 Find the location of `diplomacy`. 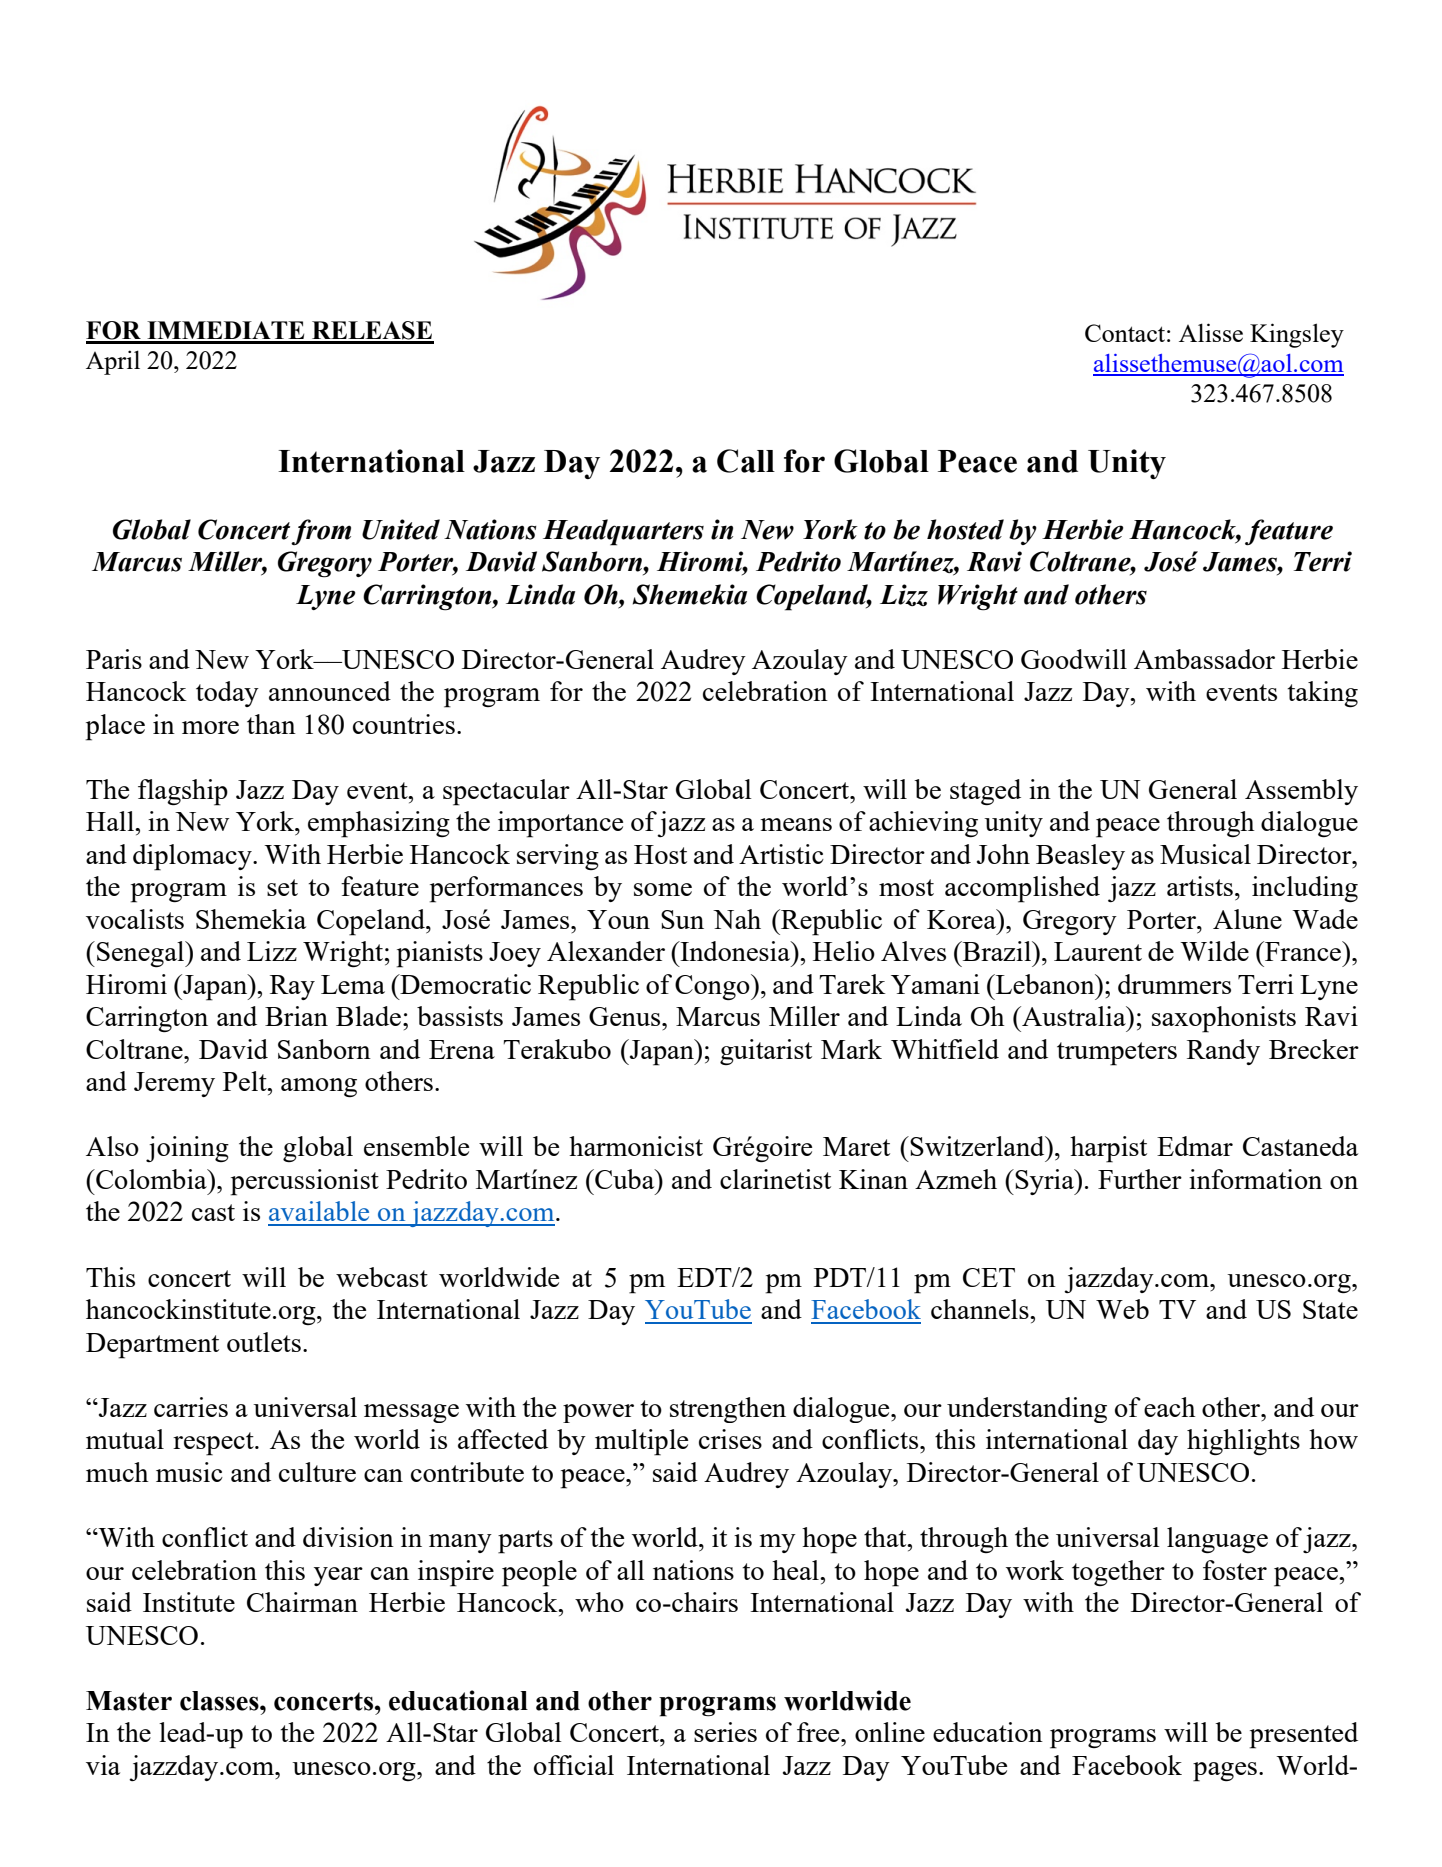

diplomacy is located at coordinates (193, 857).
